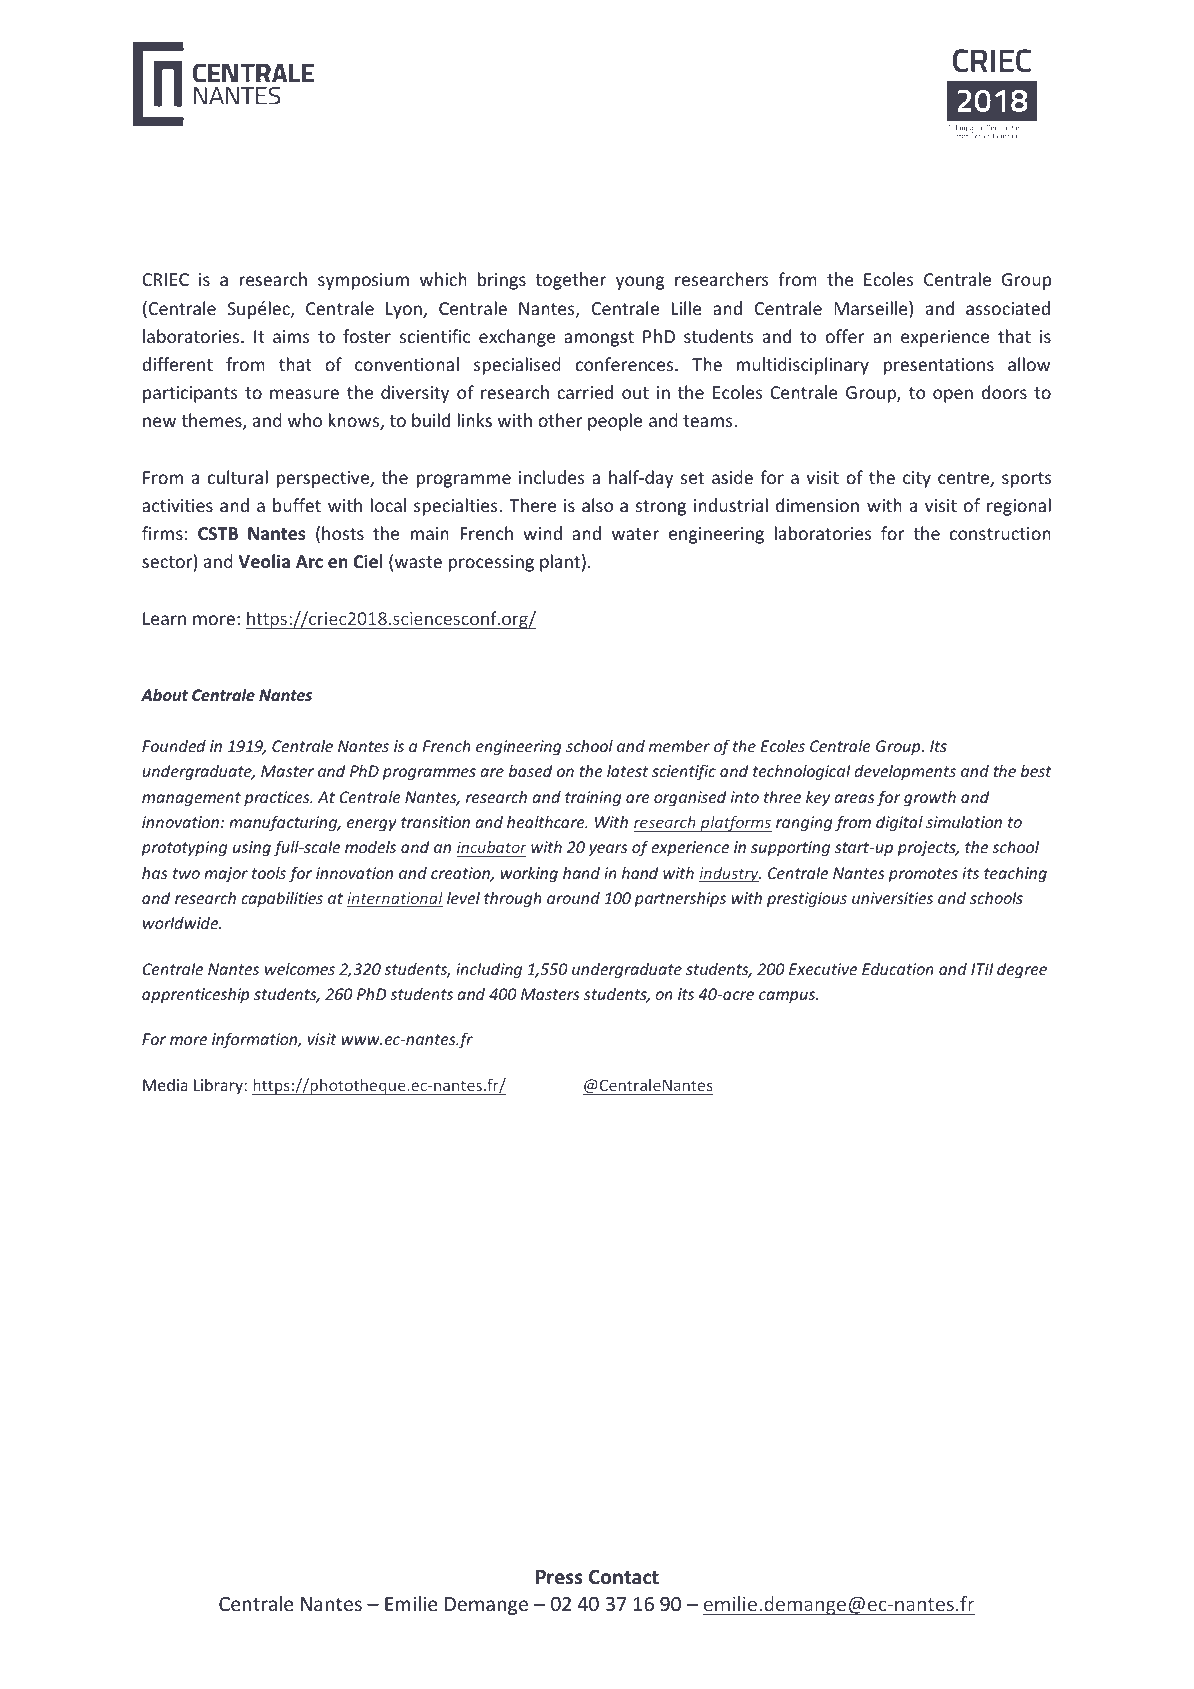  Describe the element at coordinates (788, 997) in the image. I see `campus` at that location.
